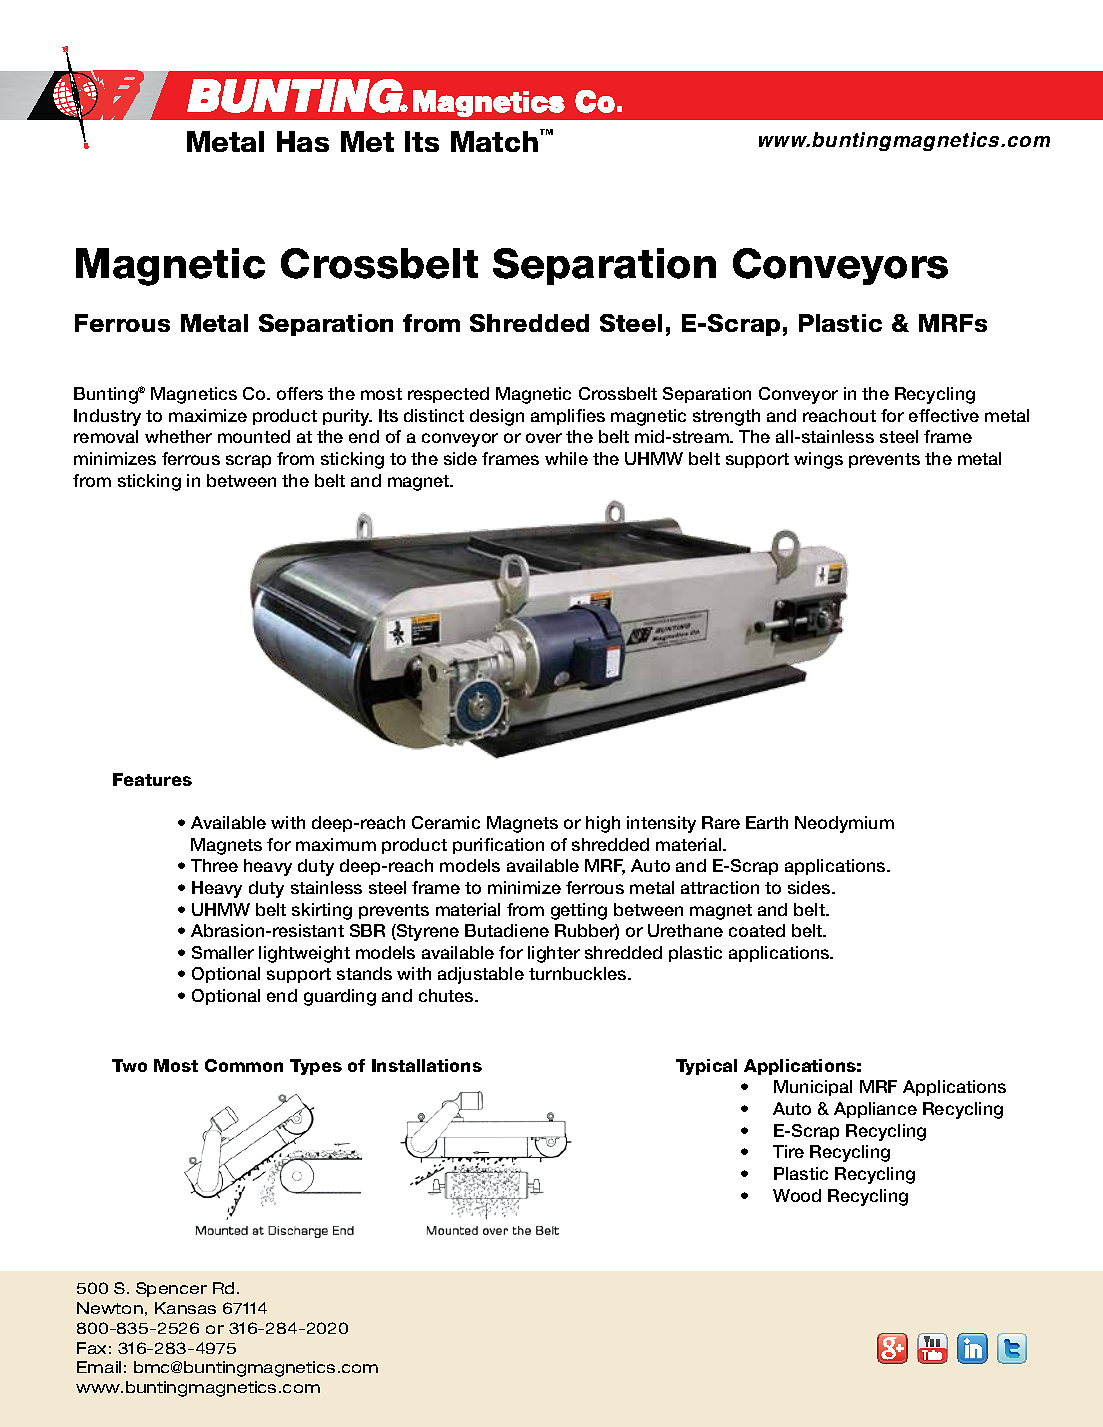 This page has height=1427, width=1103. I want to click on Has, so click(303, 141).
